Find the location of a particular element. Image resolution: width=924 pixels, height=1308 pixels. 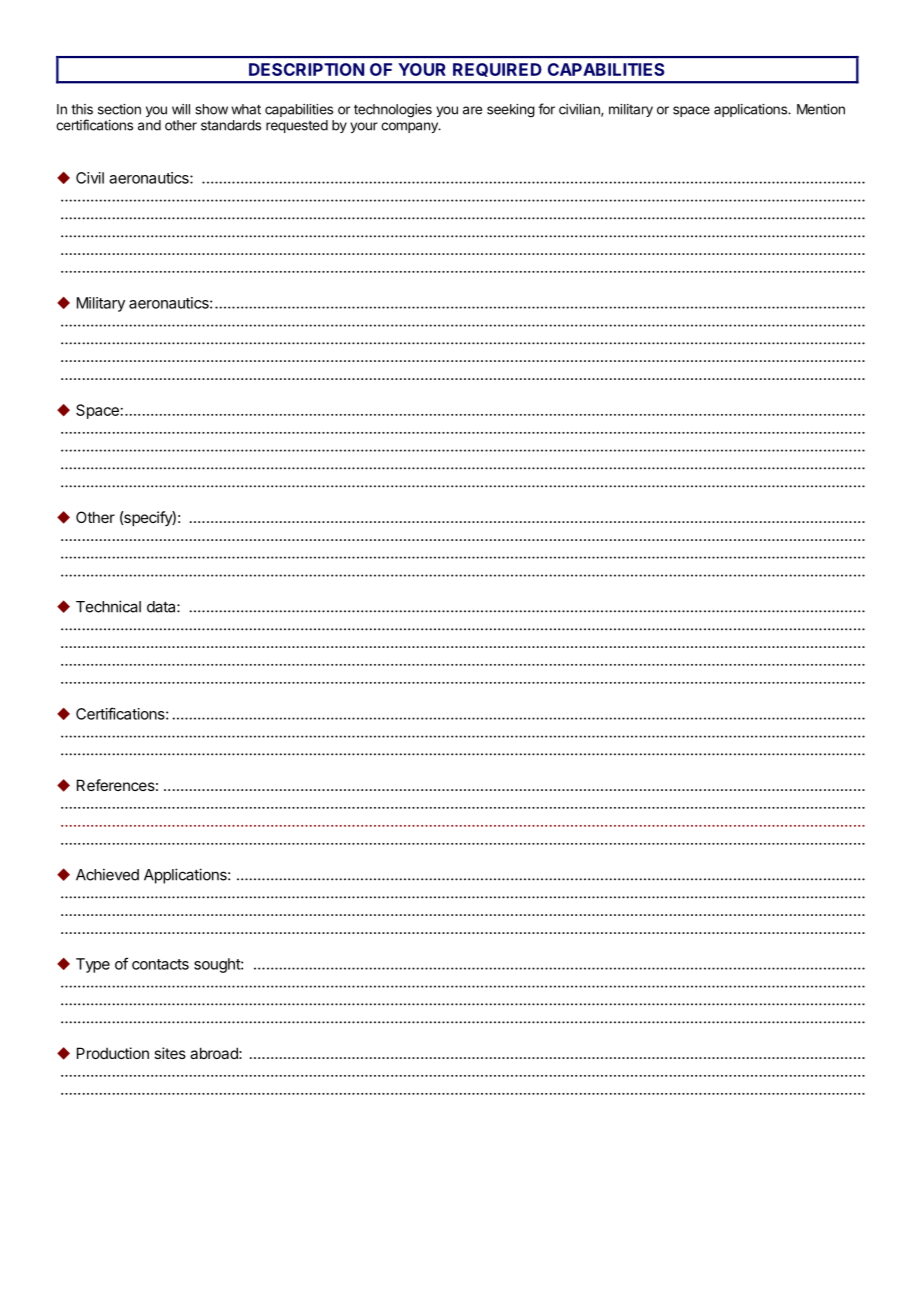

will is located at coordinates (181, 109).
